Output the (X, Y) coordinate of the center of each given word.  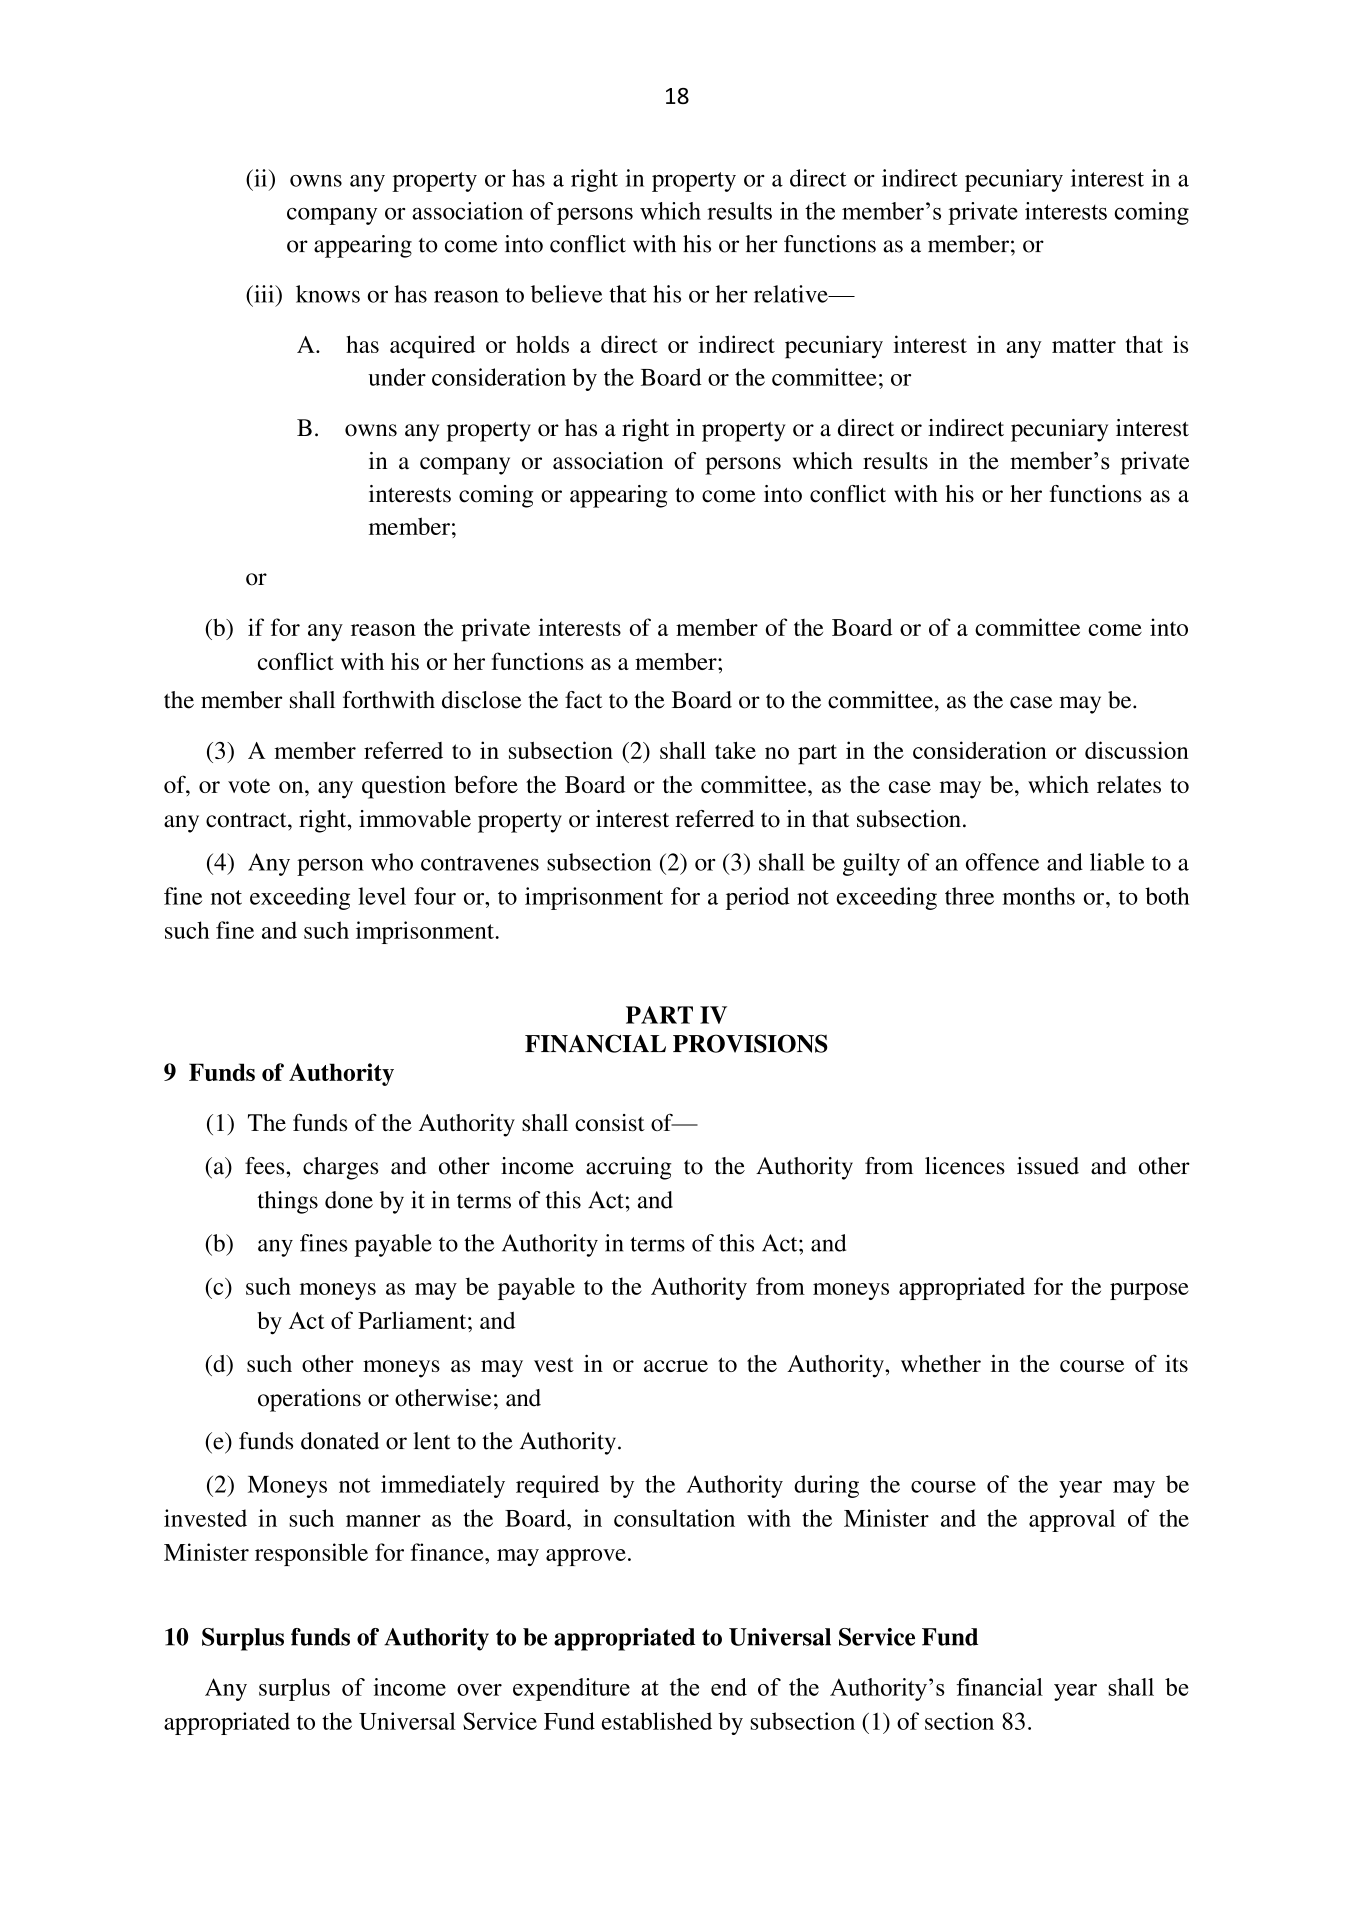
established (657, 1721)
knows (328, 294)
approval (1072, 1520)
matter (1084, 345)
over (479, 1690)
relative (792, 294)
